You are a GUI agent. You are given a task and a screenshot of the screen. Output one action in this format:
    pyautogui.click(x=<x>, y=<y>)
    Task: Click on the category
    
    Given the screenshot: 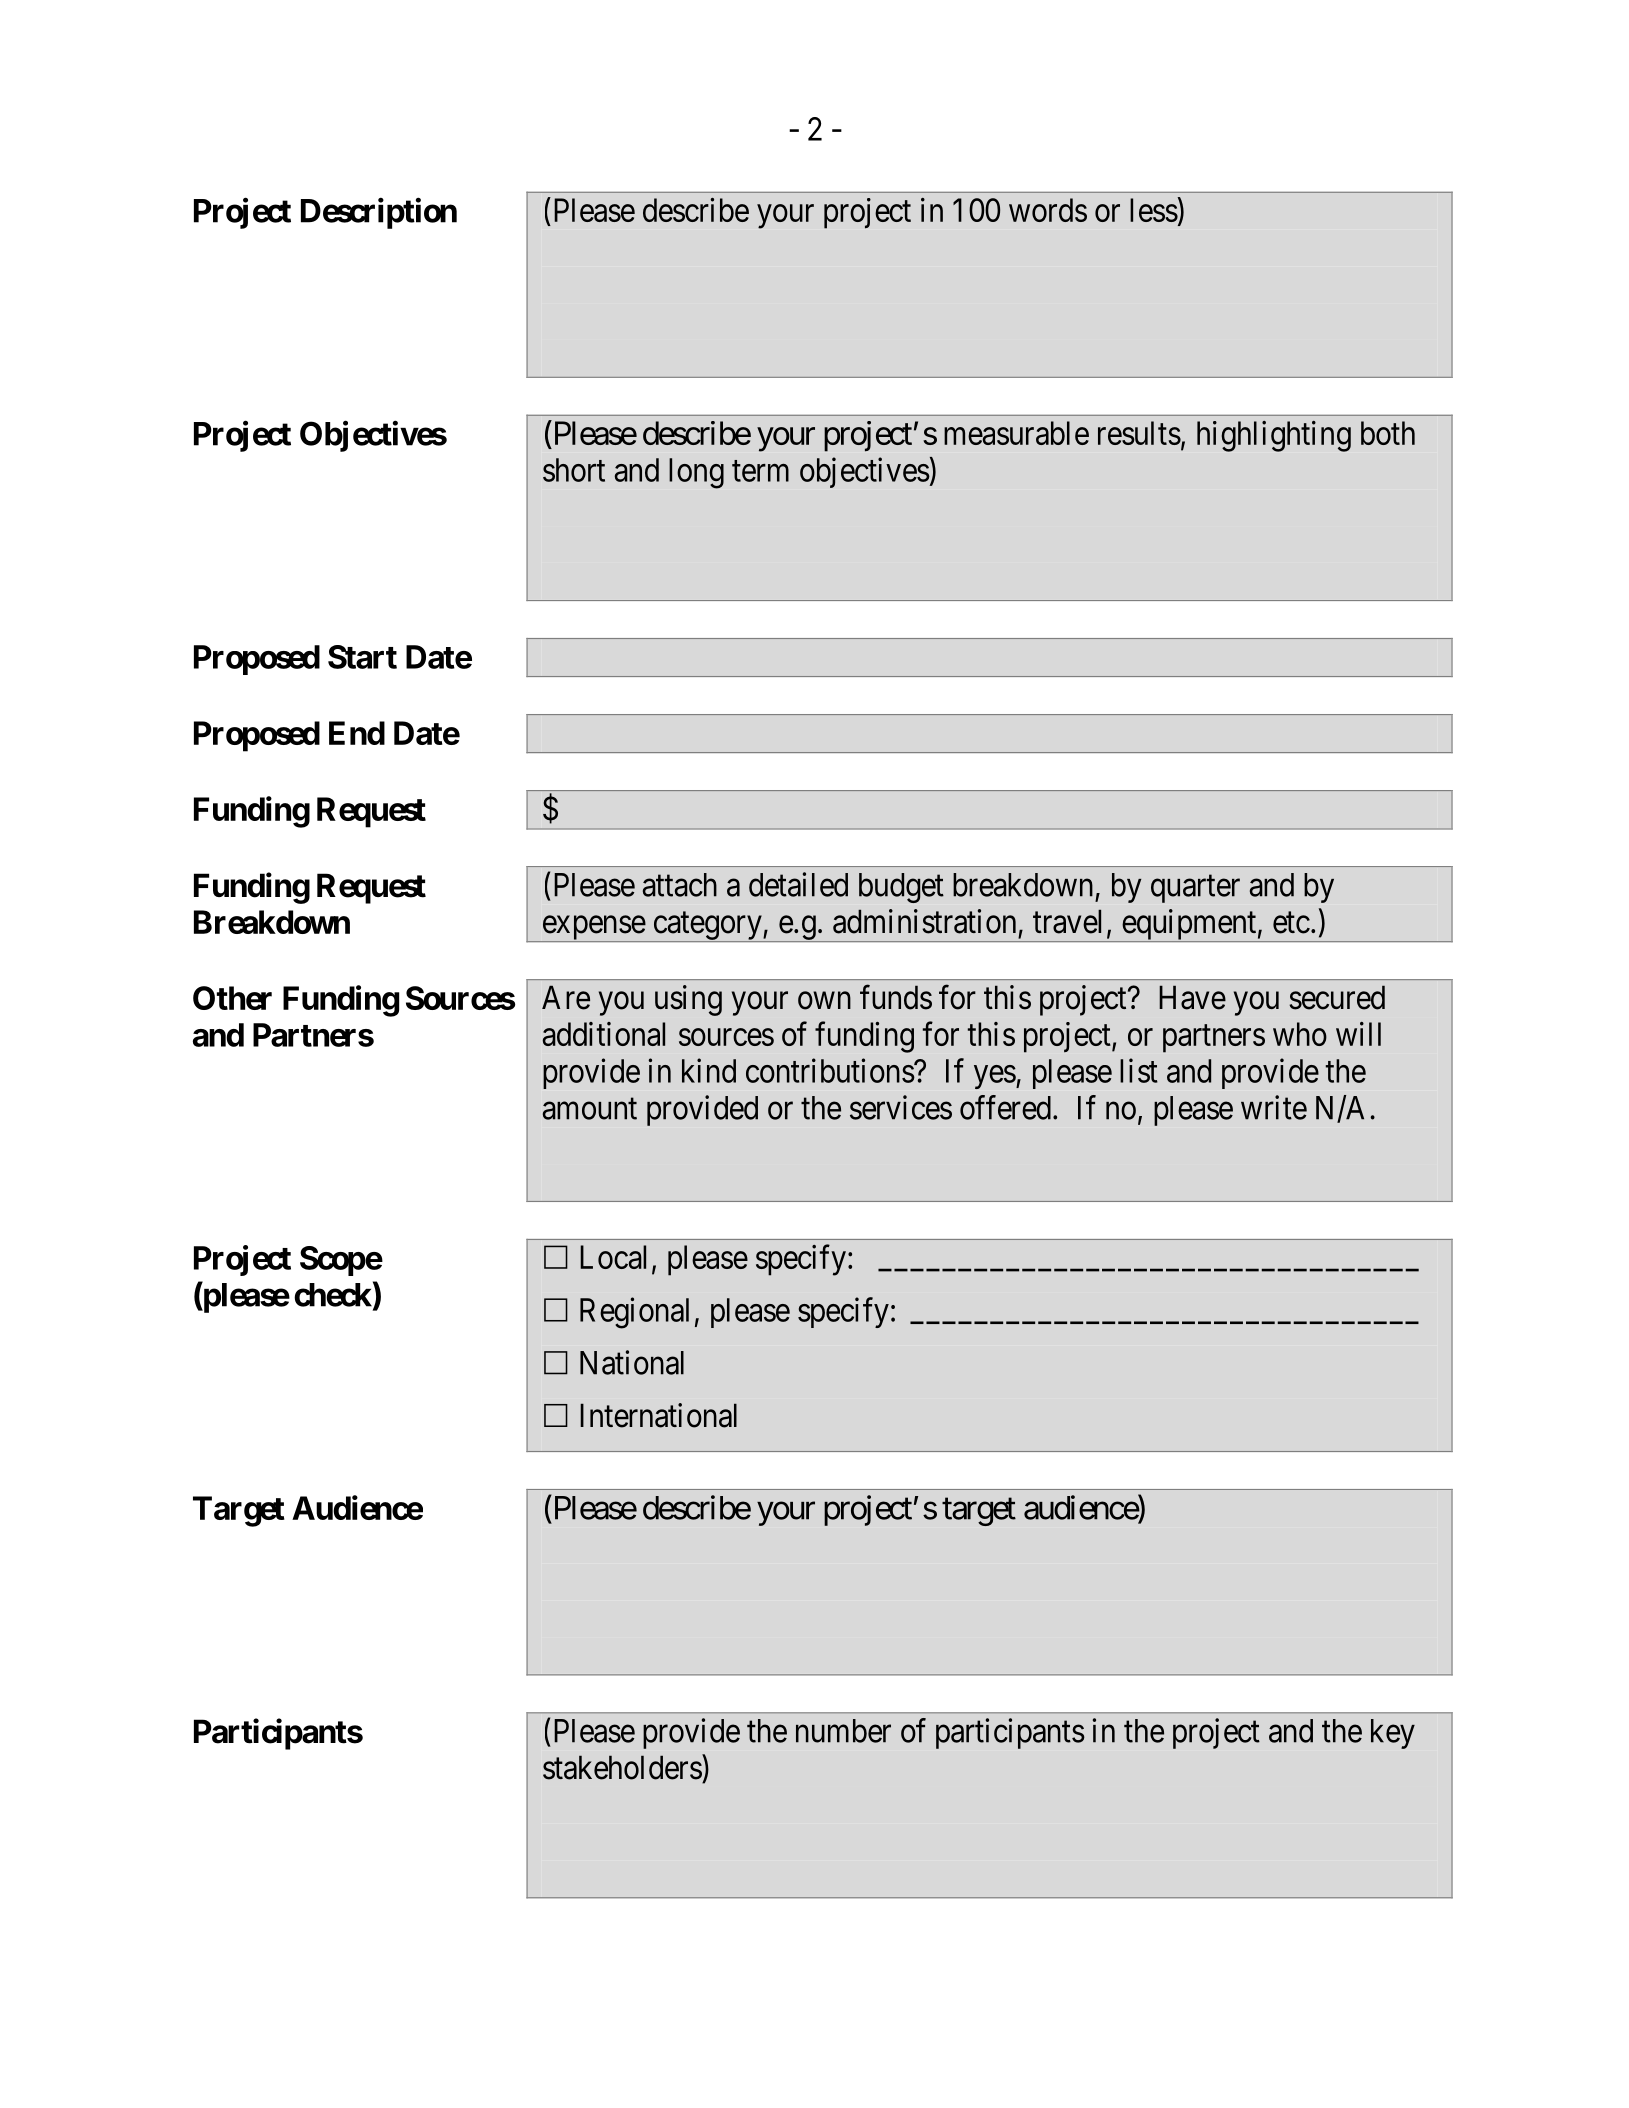 What is the action you would take?
    pyautogui.click(x=707, y=927)
